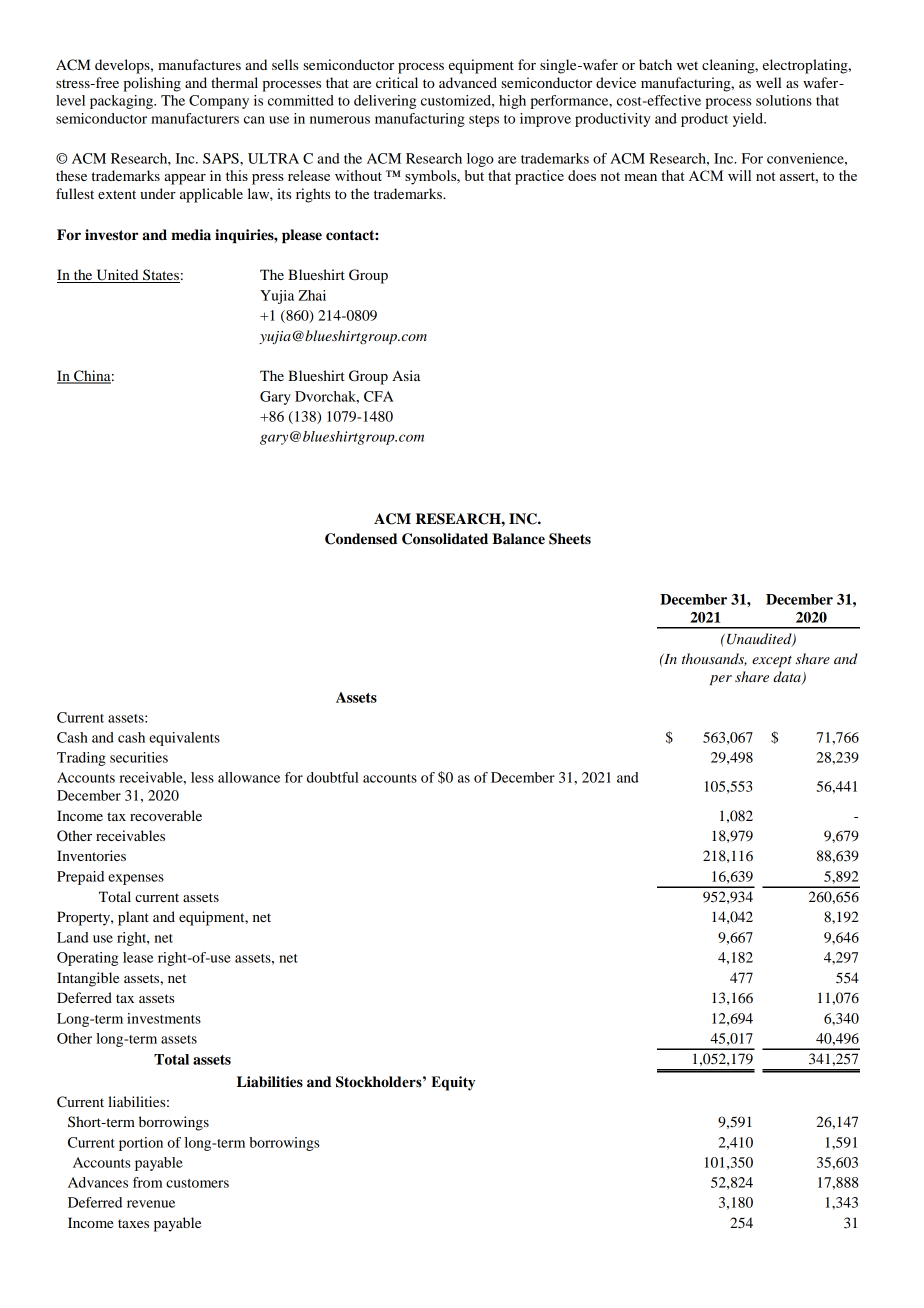 This image has width=924, height=1308. What do you see at coordinates (152, 84) in the image?
I see `polishing` at bounding box center [152, 84].
